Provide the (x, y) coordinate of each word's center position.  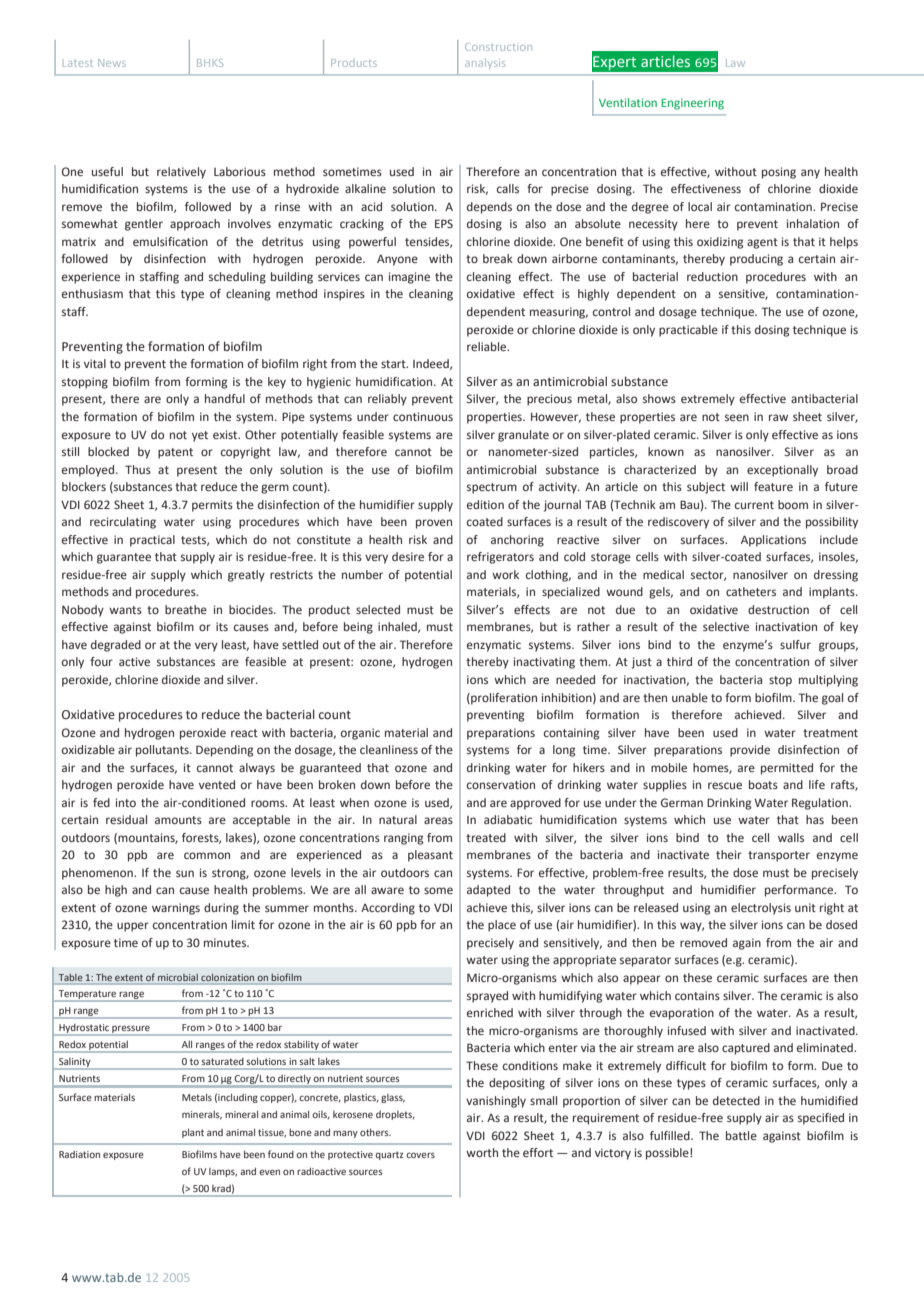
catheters (751, 591)
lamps (223, 1172)
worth (482, 1152)
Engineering (692, 104)
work (505, 574)
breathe (186, 609)
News (112, 63)
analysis (485, 64)
